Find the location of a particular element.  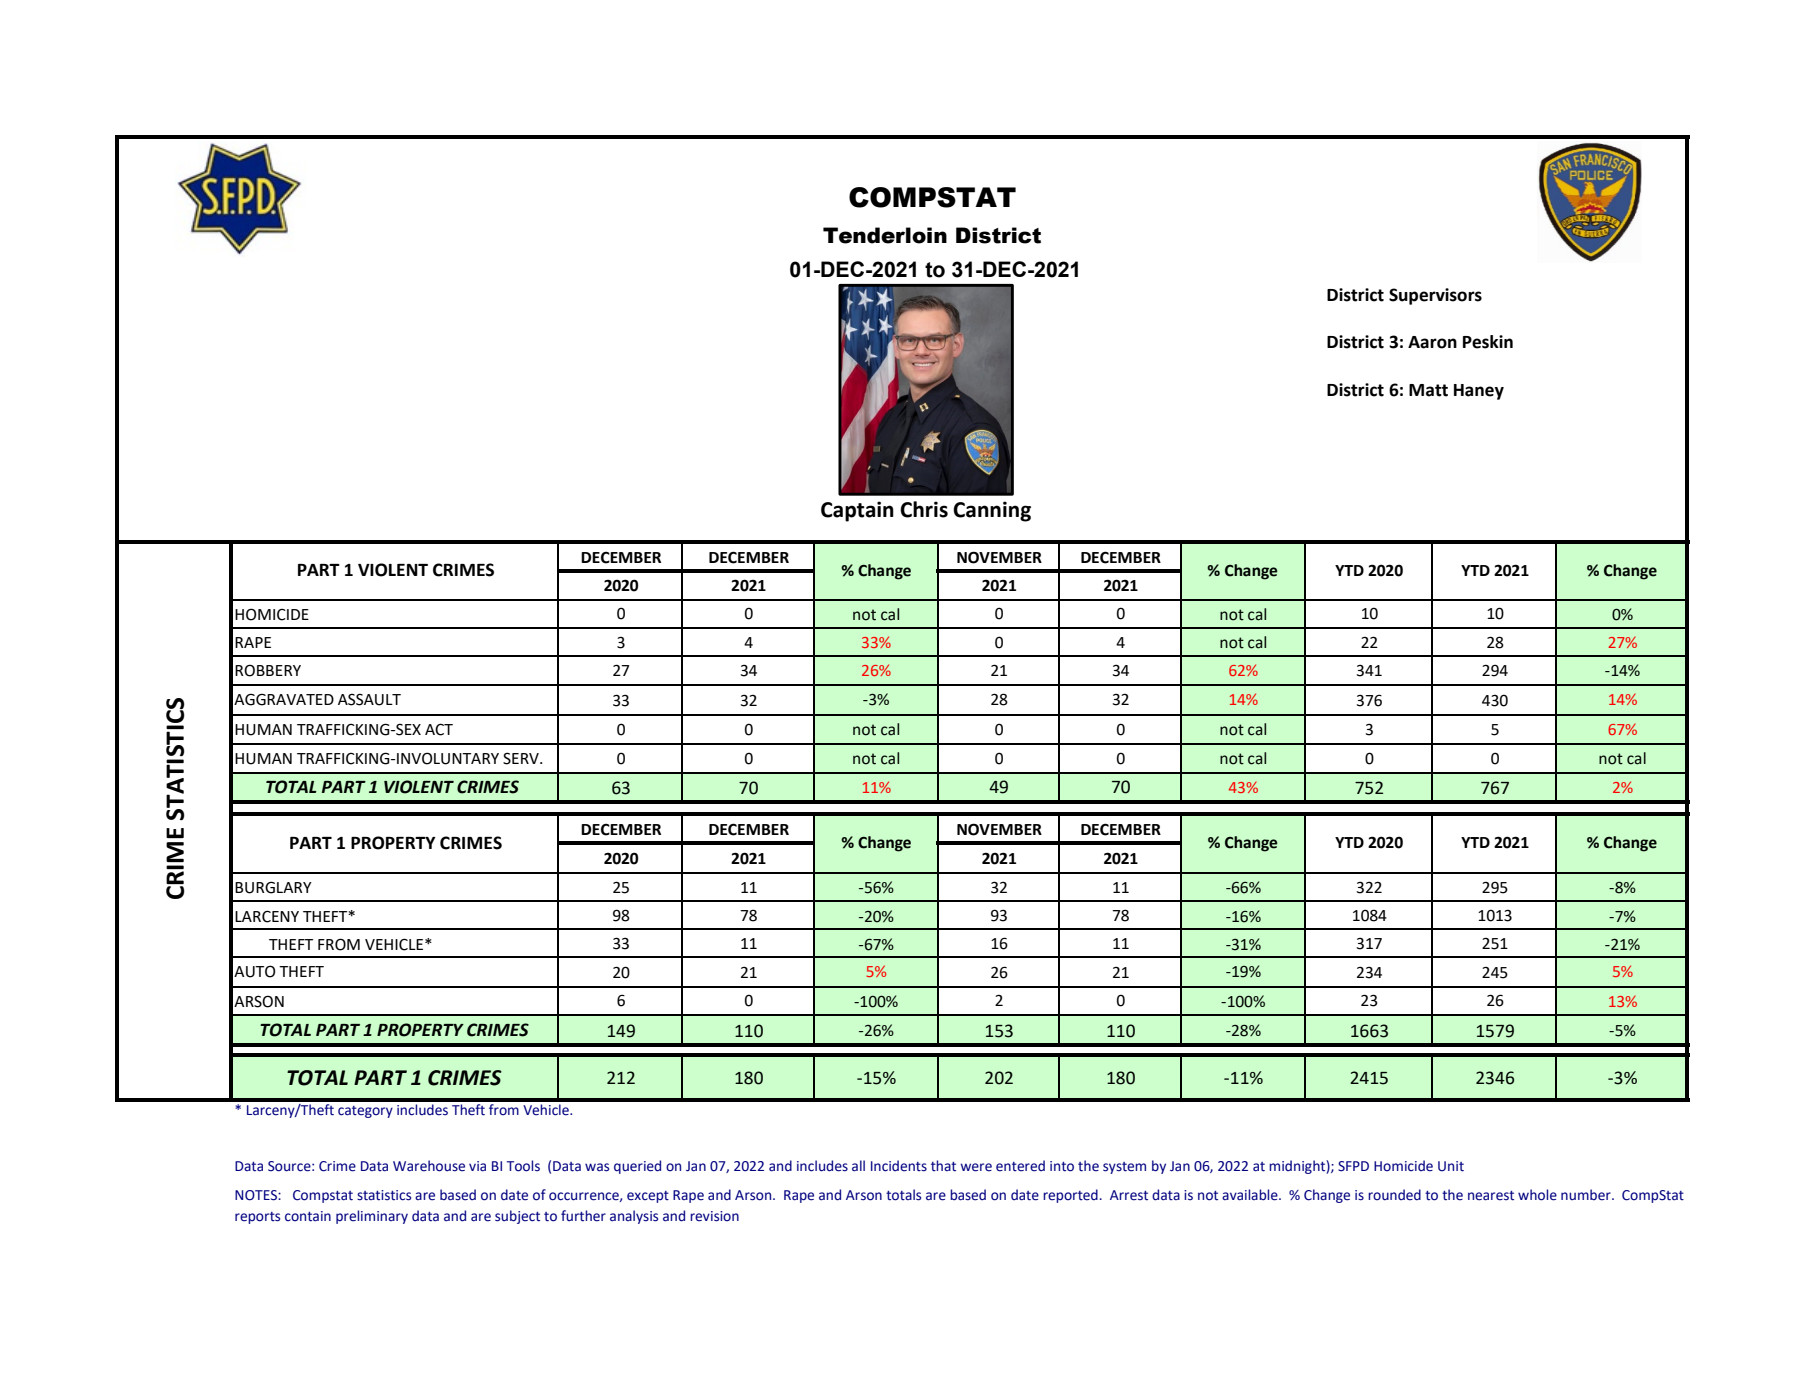

SERV is located at coordinates (522, 758).
